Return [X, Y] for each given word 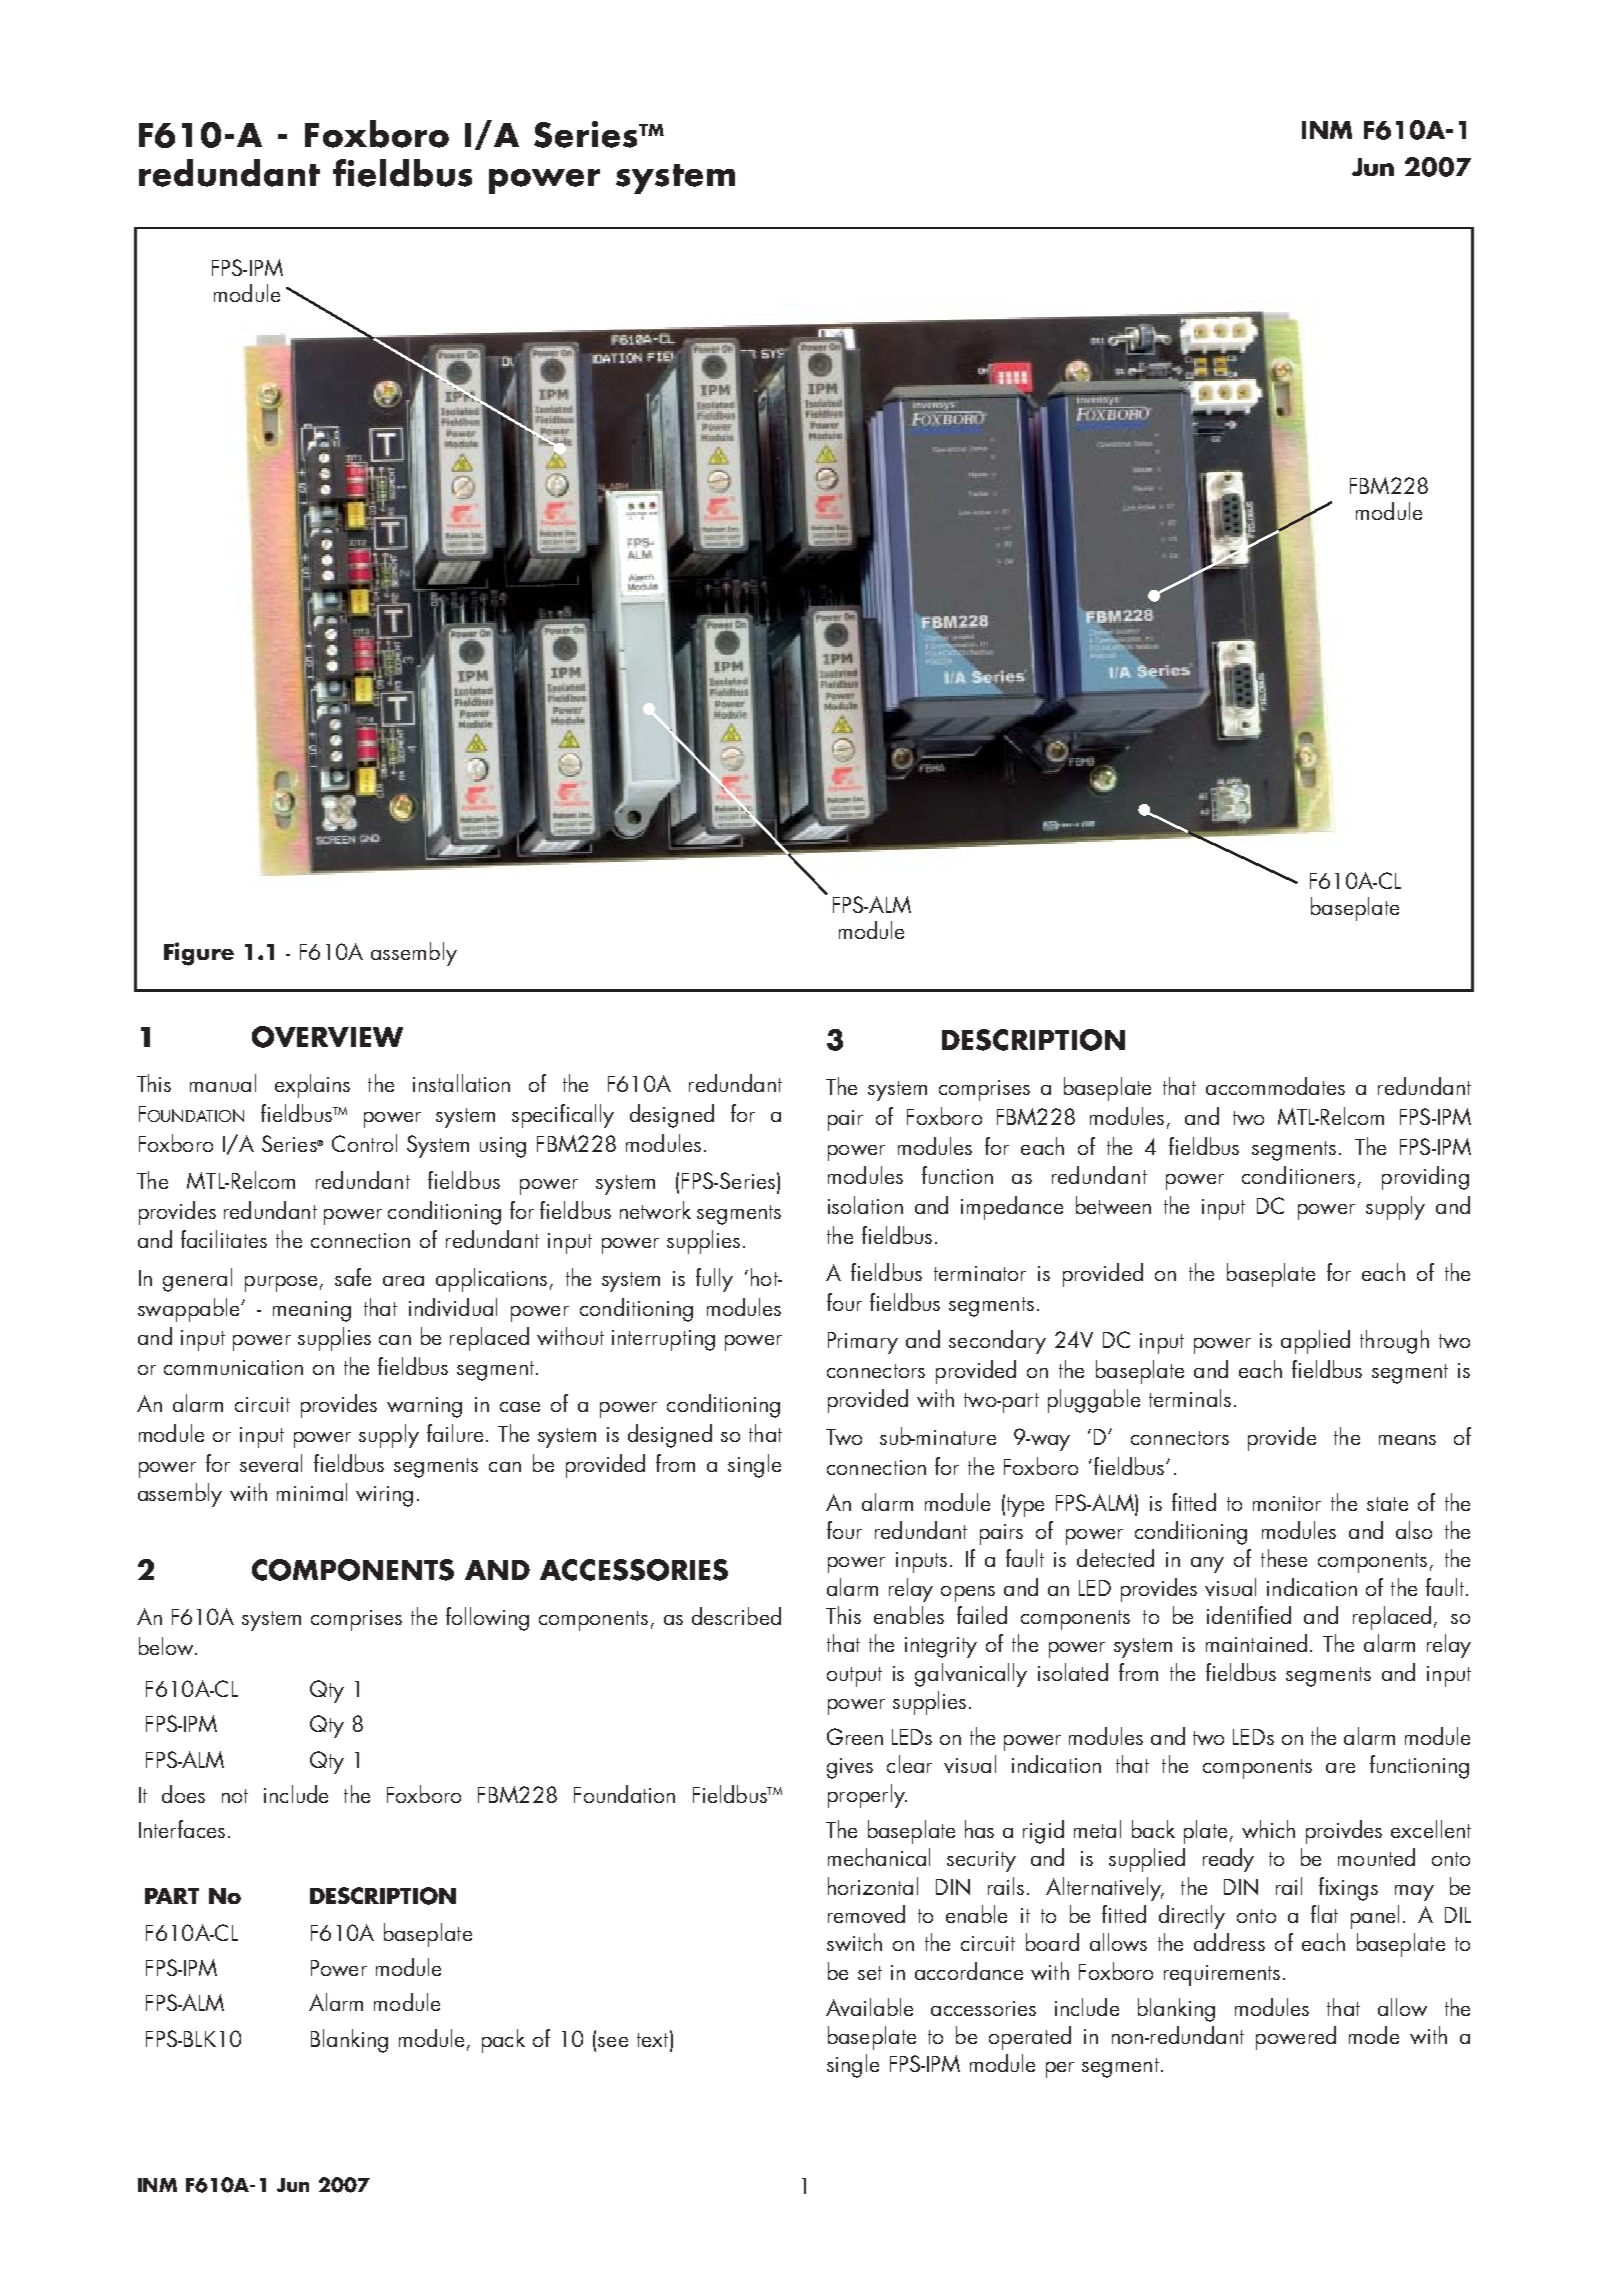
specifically [563, 1116]
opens [968, 1594]
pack [503, 2041]
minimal [312, 1492]
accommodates [1275, 1086]
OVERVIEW [327, 1037]
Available [869, 2007]
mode [1374, 2035]
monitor [1287, 1503]
